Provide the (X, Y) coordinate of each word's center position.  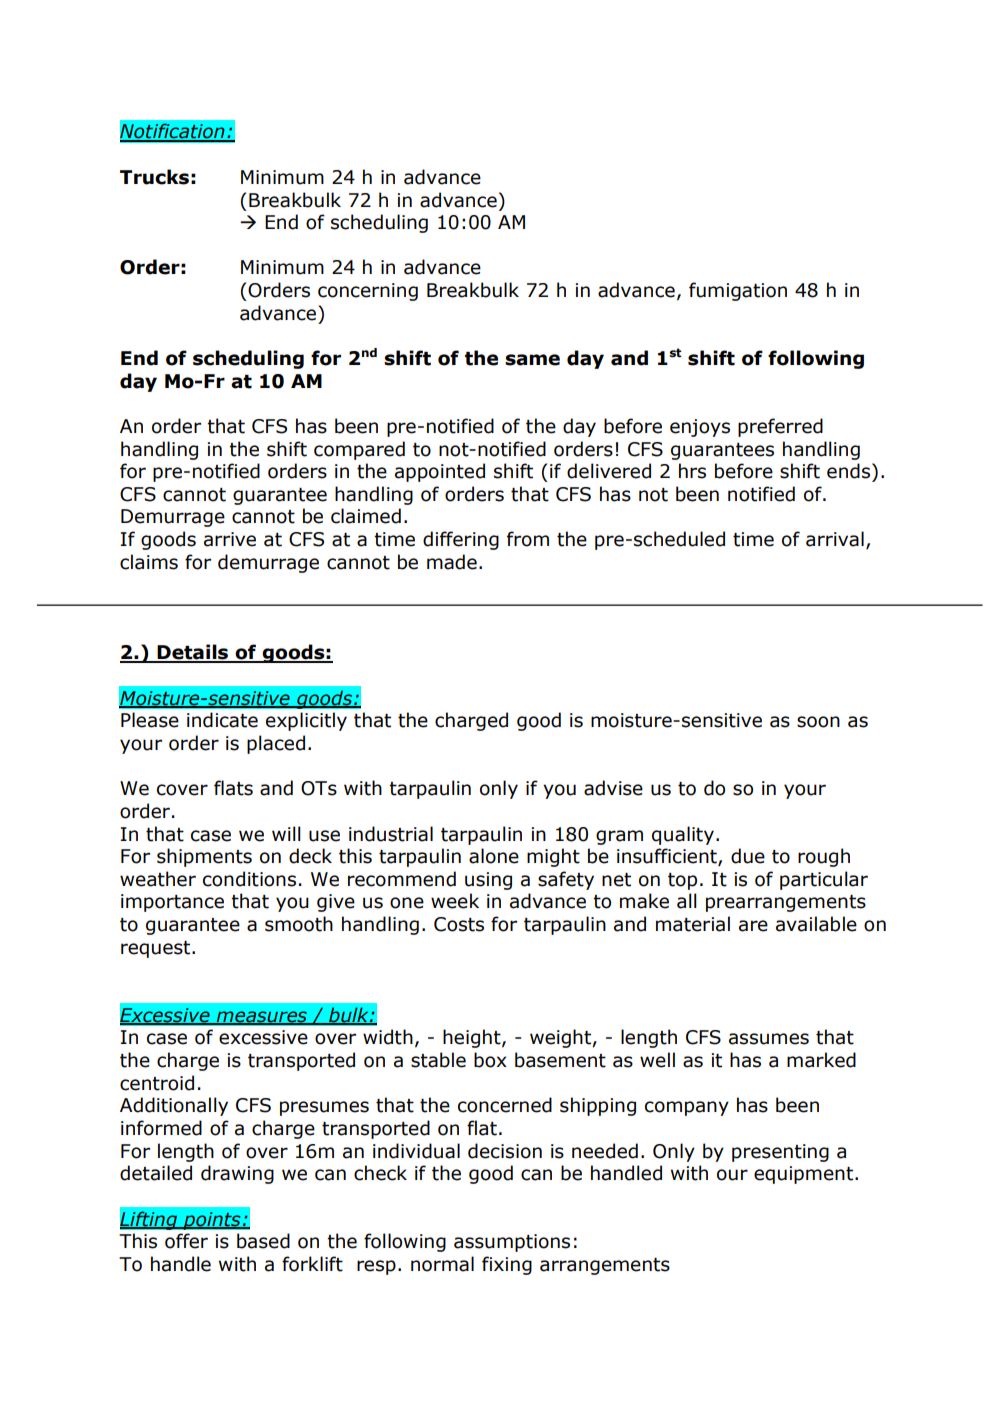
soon (818, 722)
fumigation (738, 291)
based (263, 1241)
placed (276, 744)
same (532, 360)
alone (494, 856)
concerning (368, 292)
